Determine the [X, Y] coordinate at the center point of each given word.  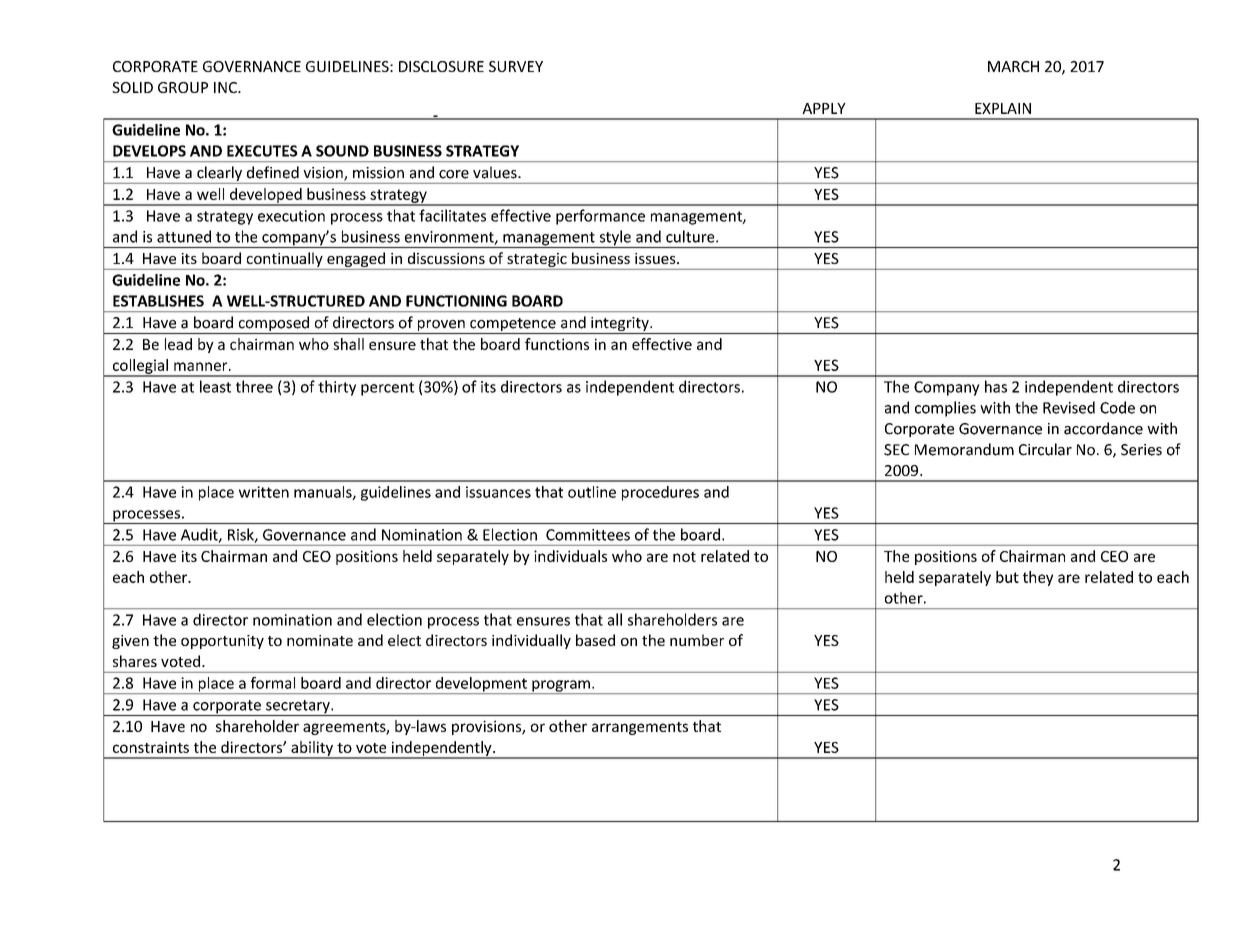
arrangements [640, 728]
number [697, 640]
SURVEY [516, 66]
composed [273, 325]
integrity [620, 325]
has [996, 386]
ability [312, 749]
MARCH [1013, 66]
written [264, 492]
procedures [660, 493]
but [1007, 577]
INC [226, 87]
